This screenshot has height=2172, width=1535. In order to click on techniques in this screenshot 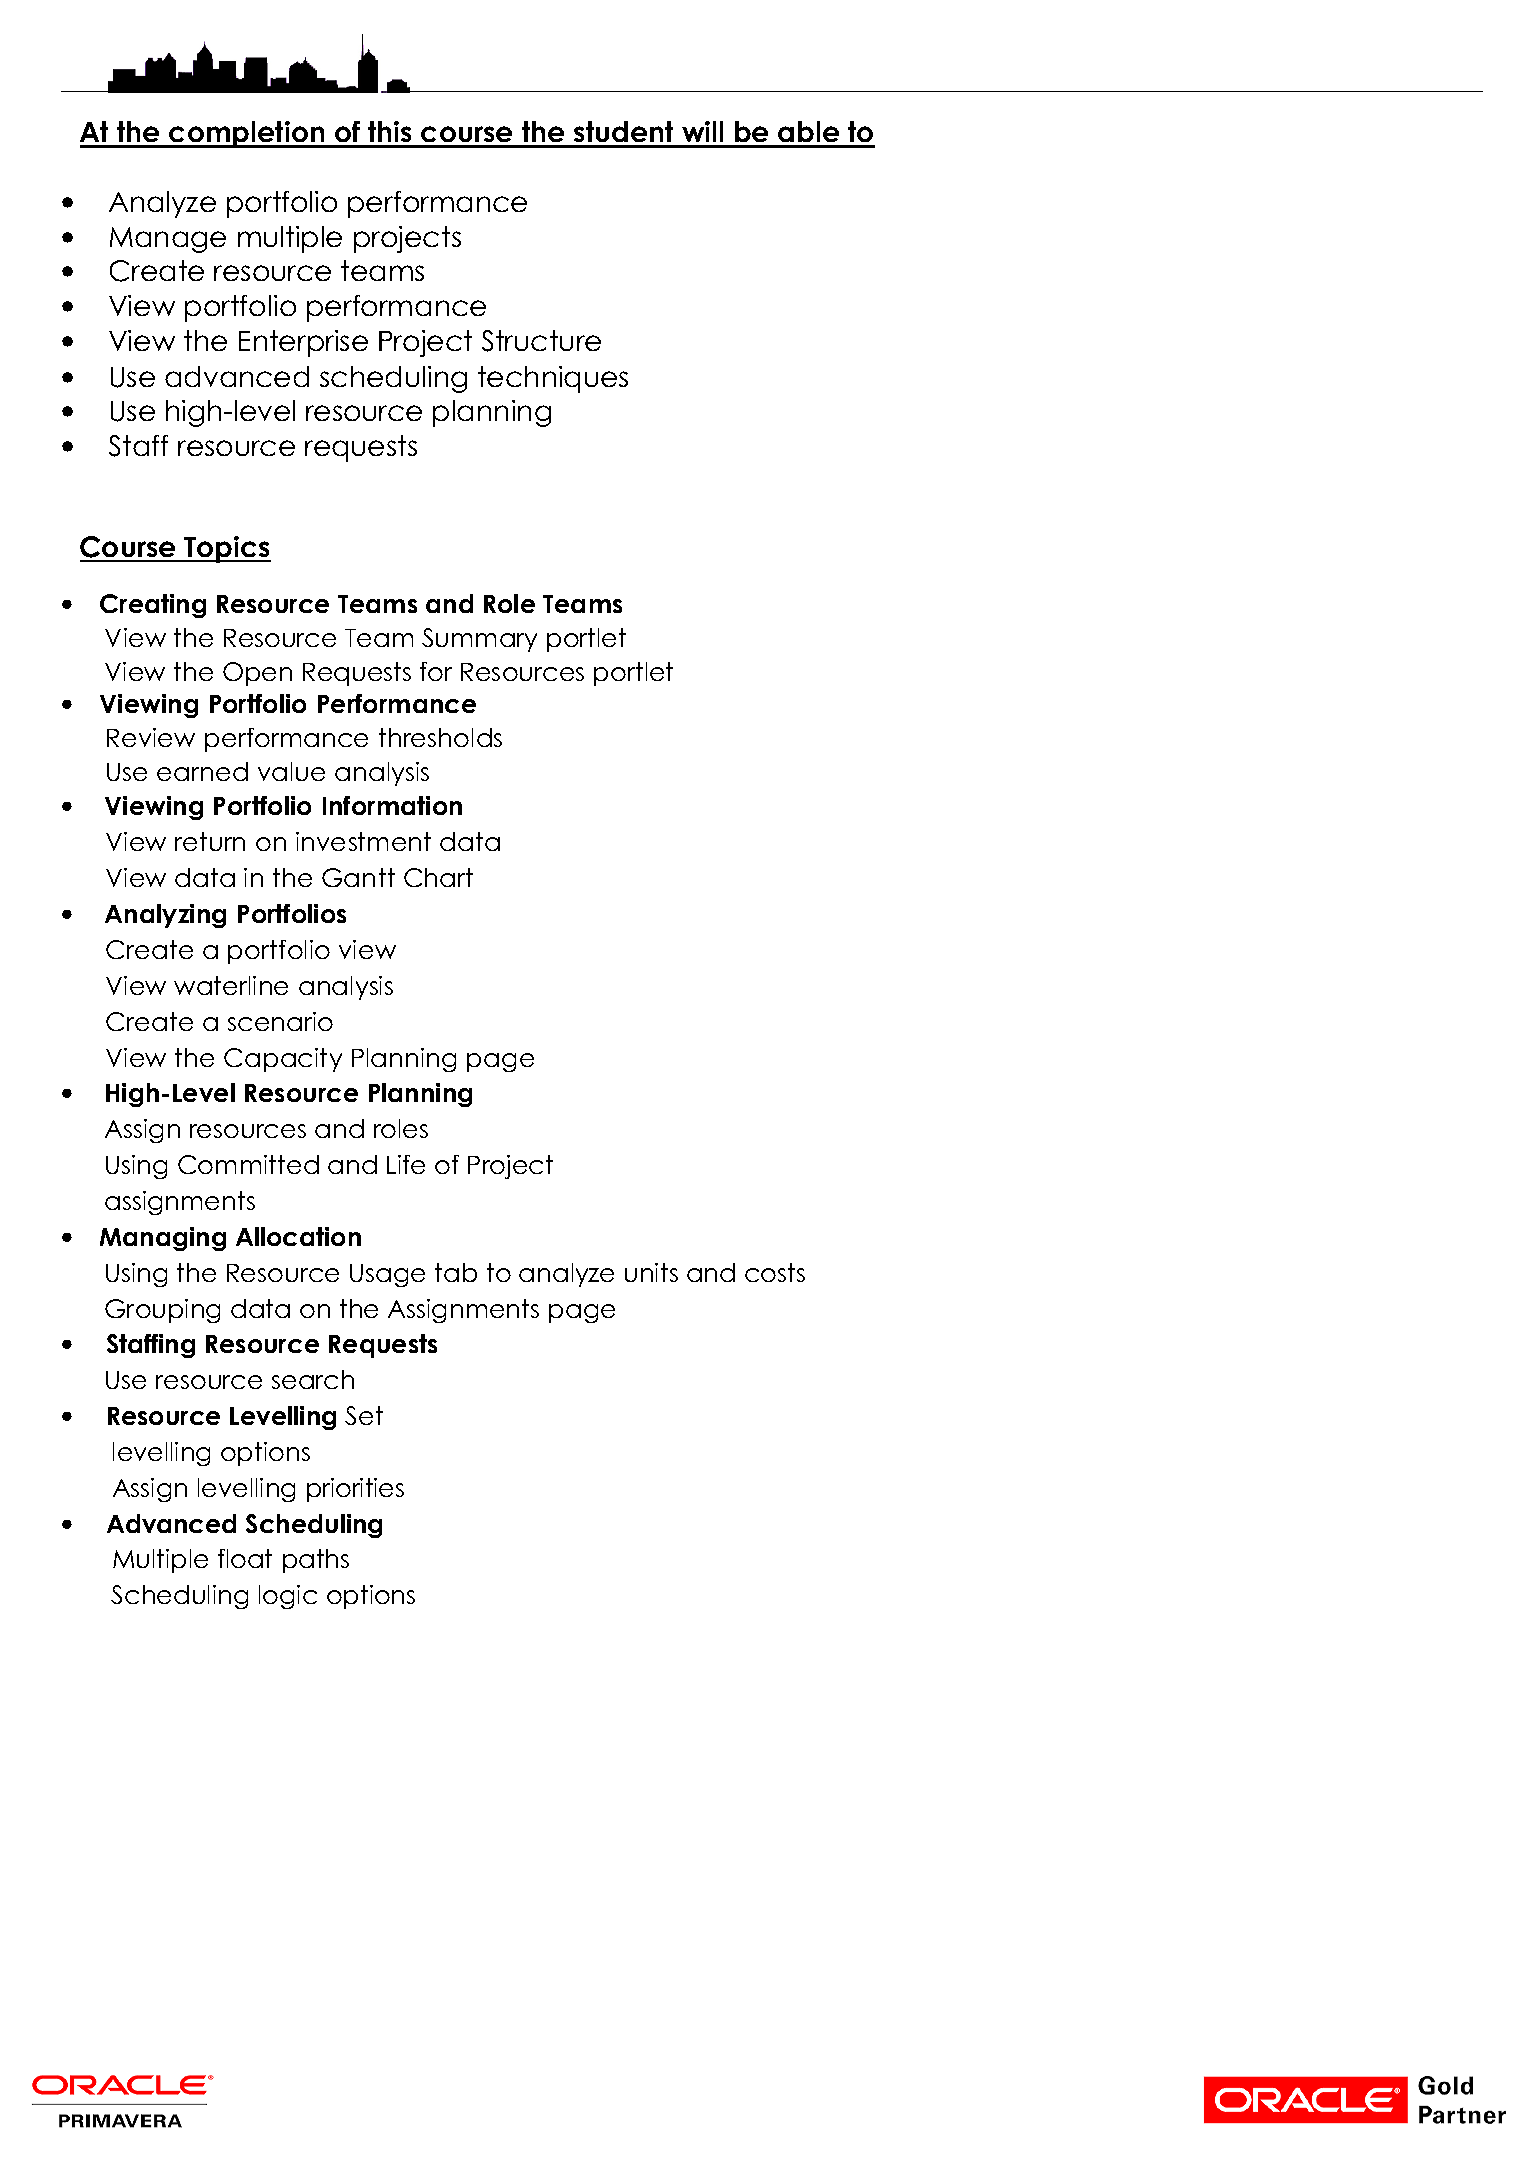, I will do `click(553, 379)`.
